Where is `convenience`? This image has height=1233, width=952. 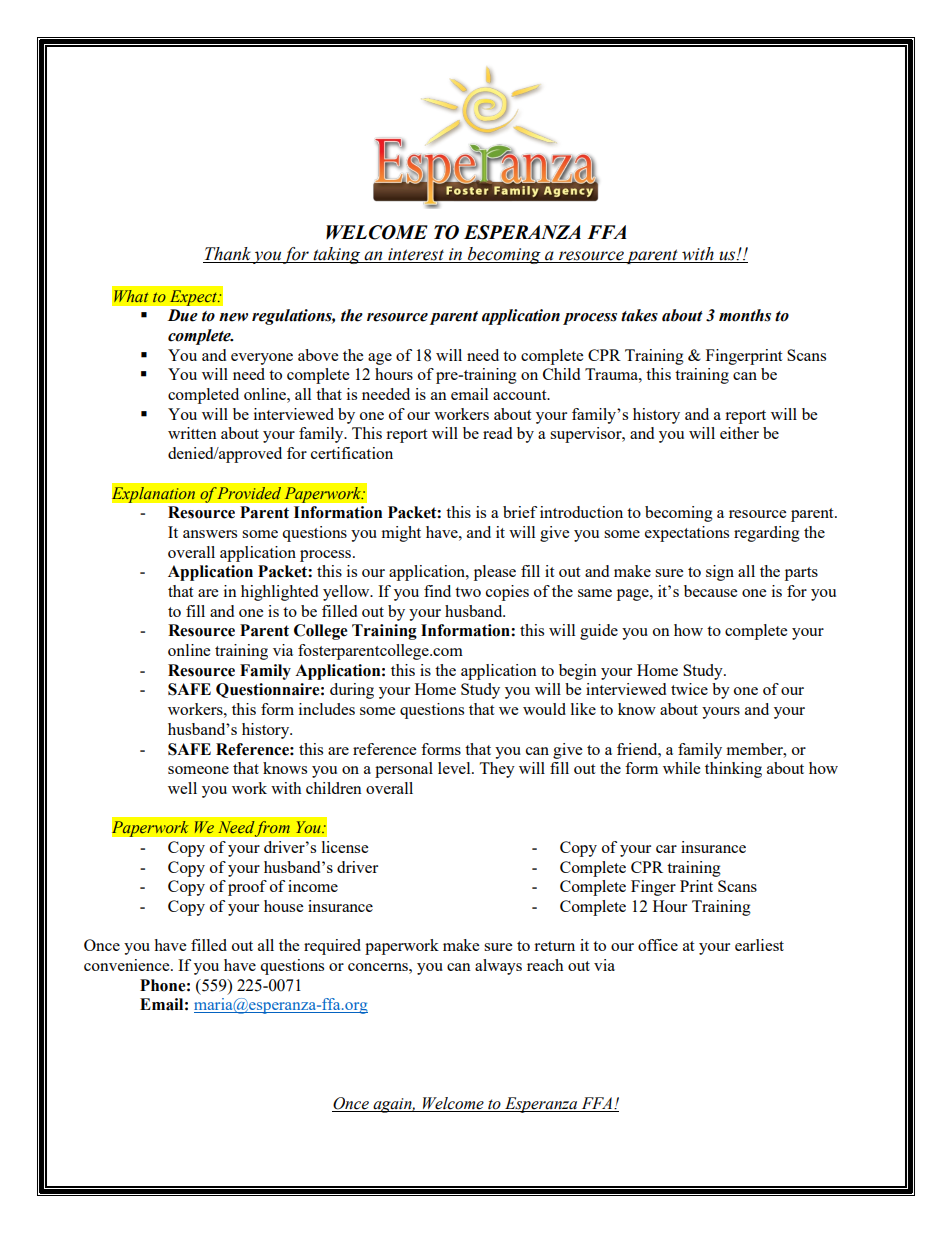 convenience is located at coordinates (128, 965).
